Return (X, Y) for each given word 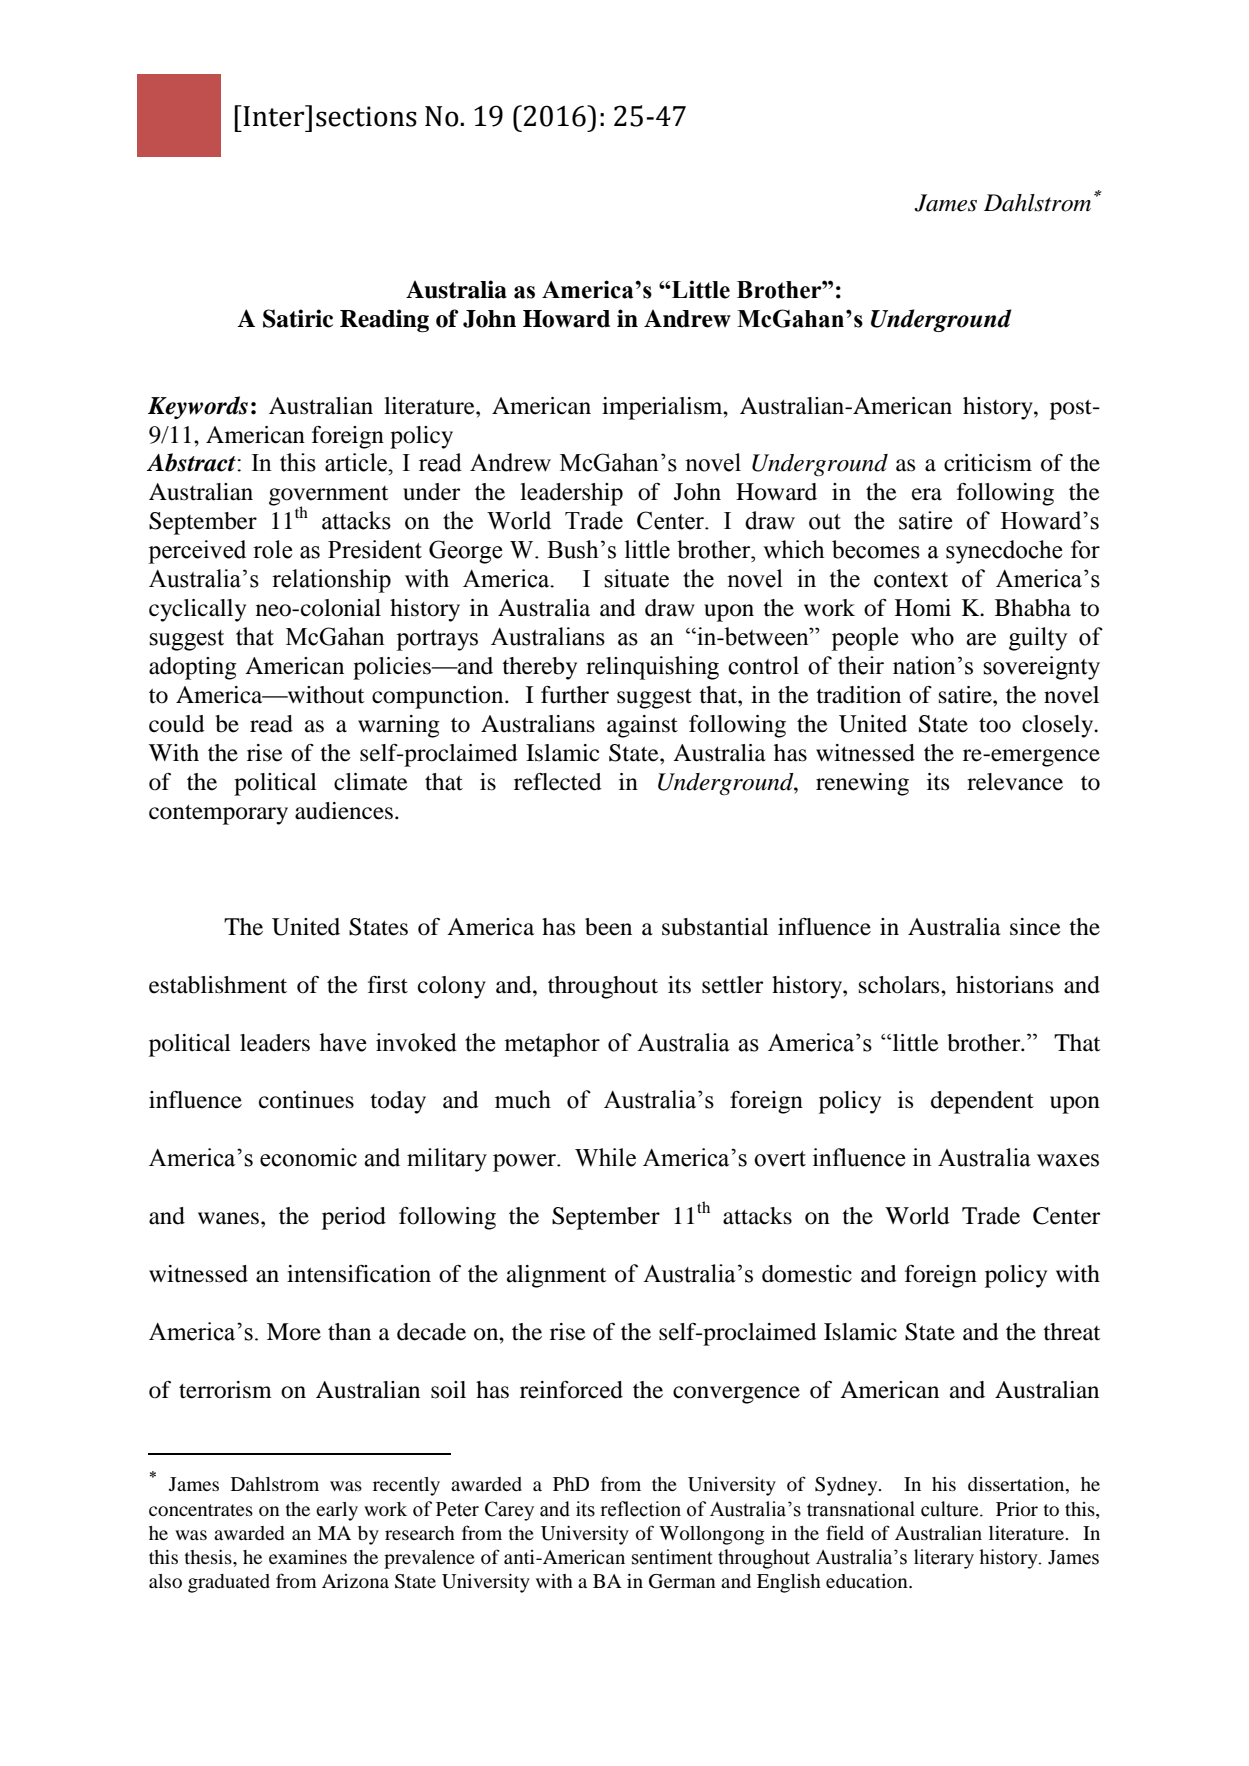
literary (944, 1559)
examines (308, 1557)
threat (1072, 1332)
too (995, 725)
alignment (557, 1276)
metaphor (552, 1045)
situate (636, 578)
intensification (359, 1274)
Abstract (192, 462)
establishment (218, 985)
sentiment (672, 1557)
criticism (988, 463)
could (177, 724)
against (642, 726)
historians (1004, 985)
